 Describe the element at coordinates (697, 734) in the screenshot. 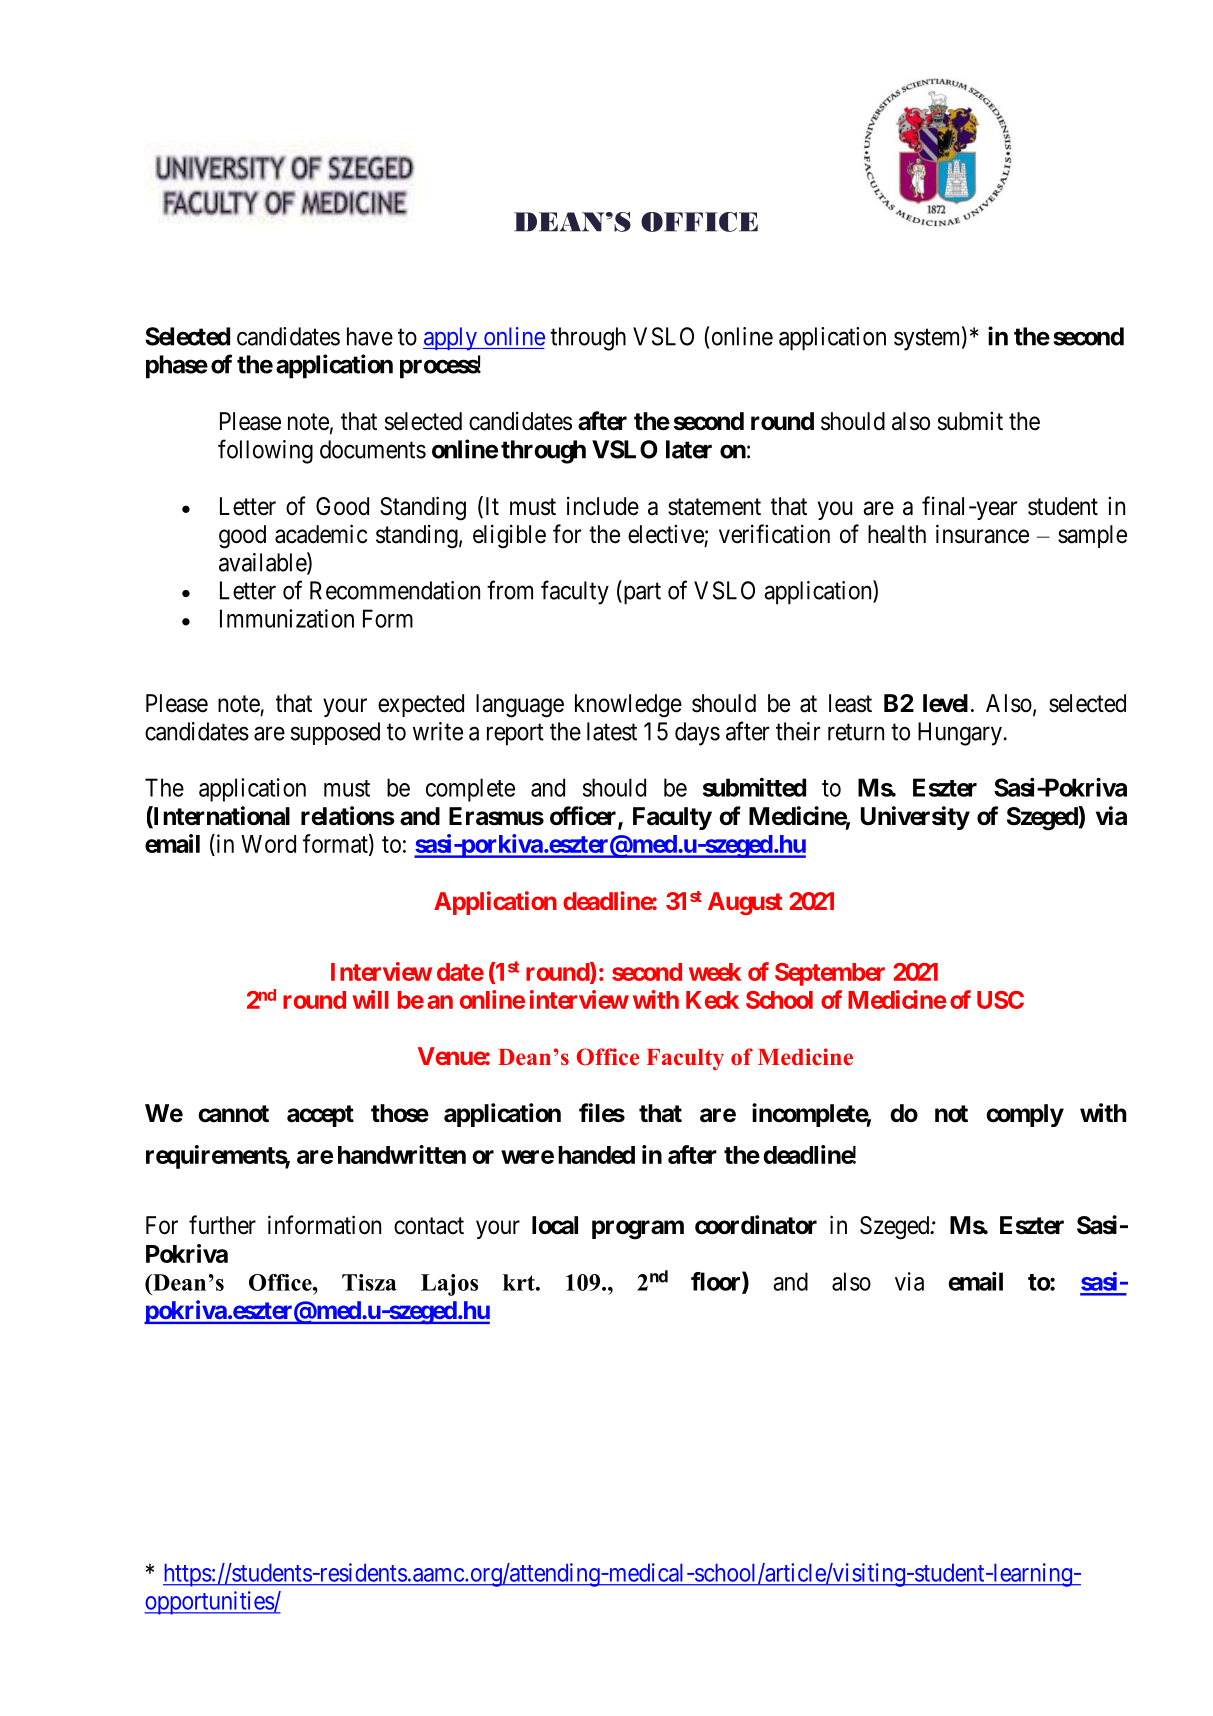

I see `days` at that location.
